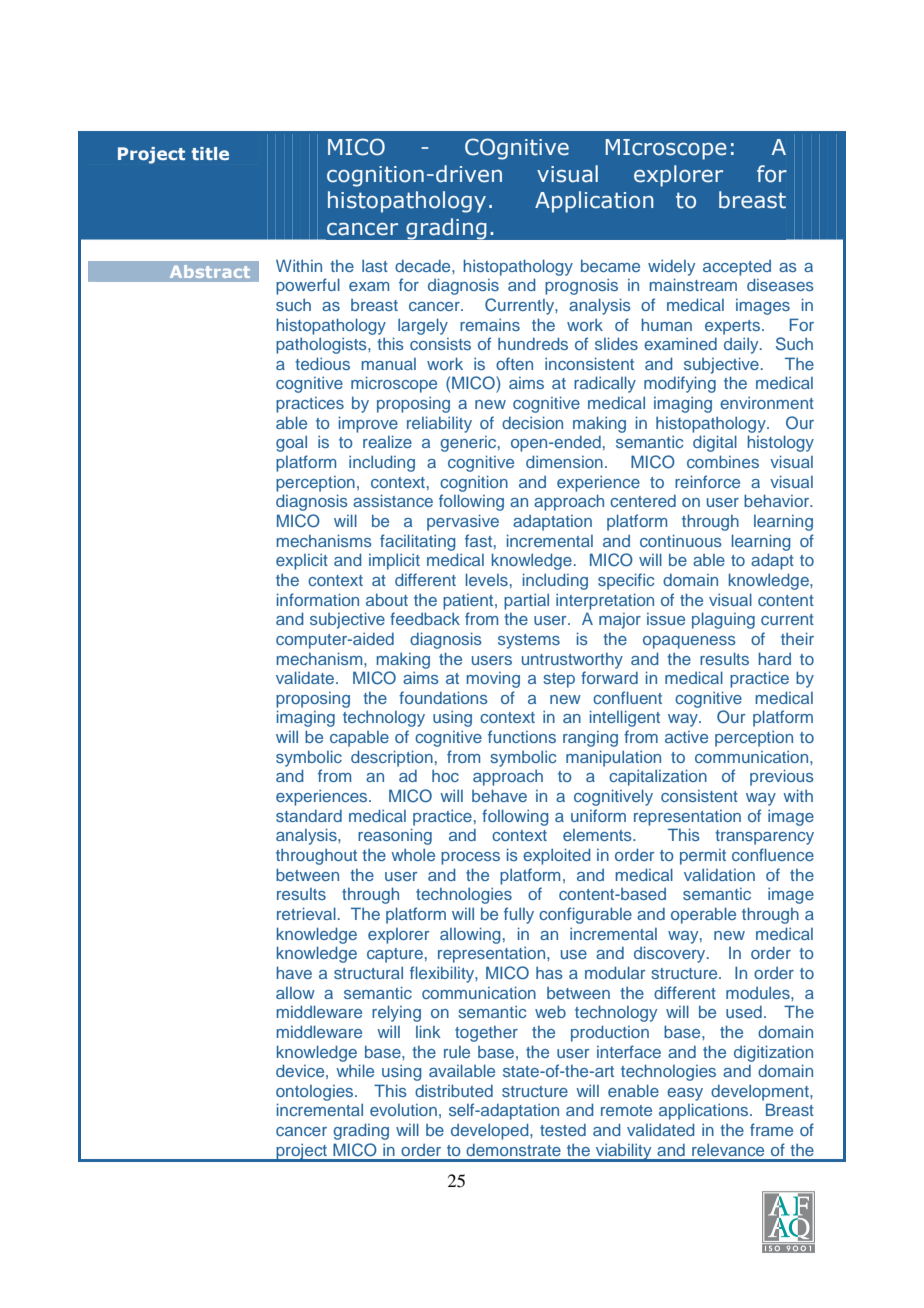 The image size is (924, 1308). What do you see at coordinates (210, 153) in the document?
I see `title` at bounding box center [210, 153].
